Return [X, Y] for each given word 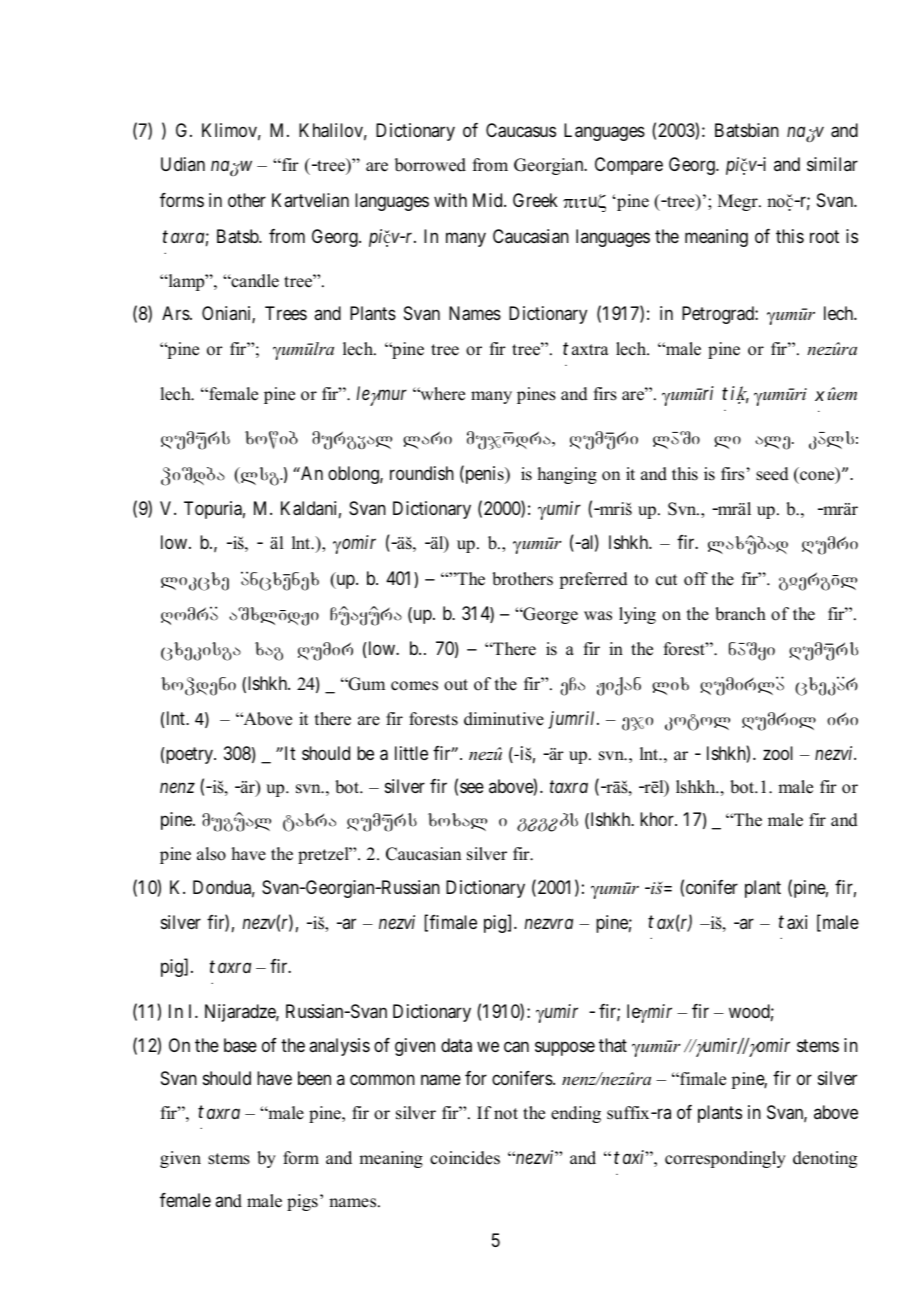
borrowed [430, 165]
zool [778, 753]
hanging [567, 475]
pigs [302, 1202]
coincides [465, 1158]
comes [414, 686]
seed [772, 474]
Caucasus [521, 130]
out [456, 685]
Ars [176, 313]
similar [832, 164]
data [456, 1045]
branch [740, 614]
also [211, 854]
